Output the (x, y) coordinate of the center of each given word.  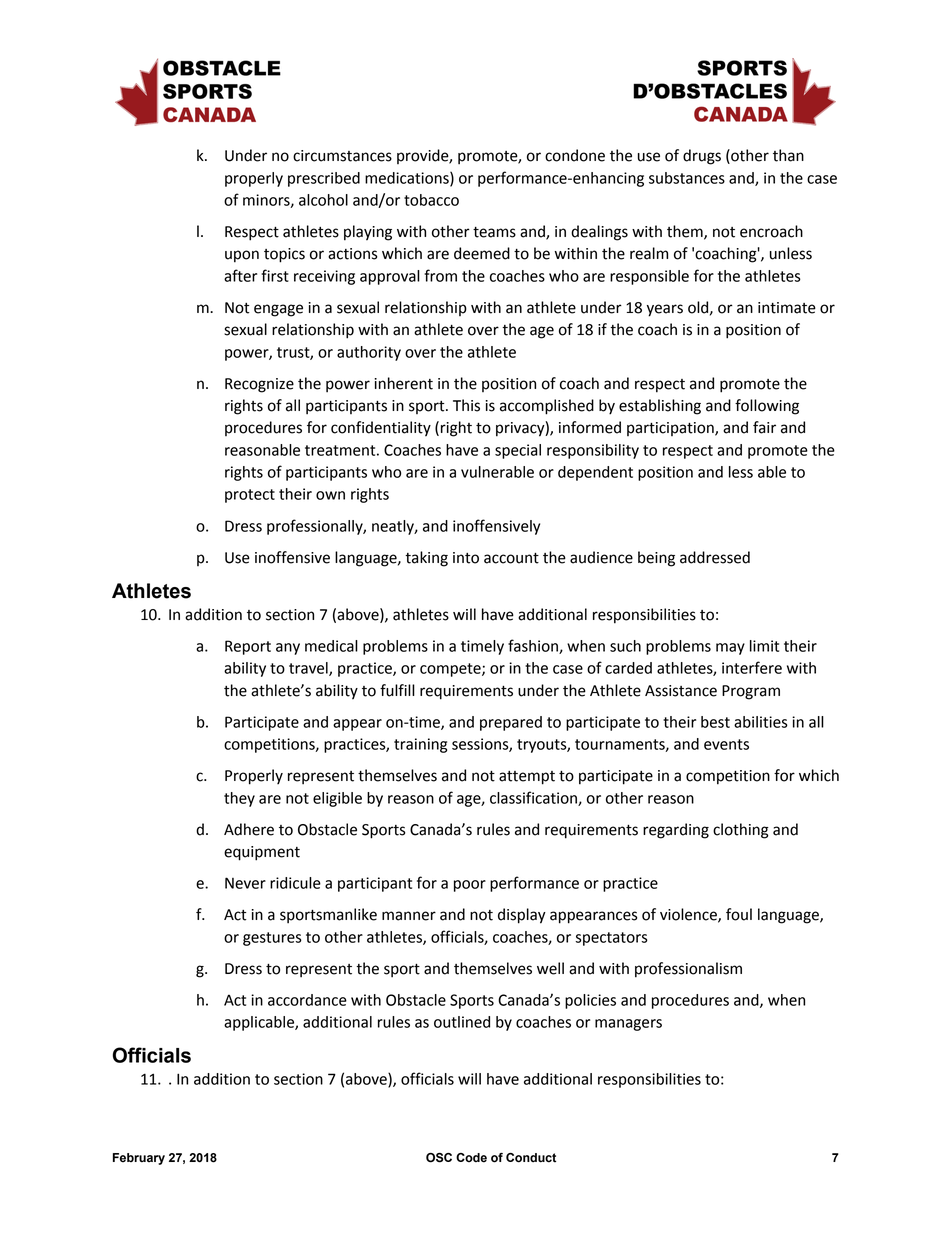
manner (409, 916)
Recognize (259, 385)
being (656, 559)
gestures (272, 939)
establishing (660, 407)
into (466, 558)
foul (739, 914)
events (726, 744)
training (420, 745)
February (139, 1159)
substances (687, 178)
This (466, 405)
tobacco (431, 200)
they (239, 799)
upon (242, 256)
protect (250, 496)
